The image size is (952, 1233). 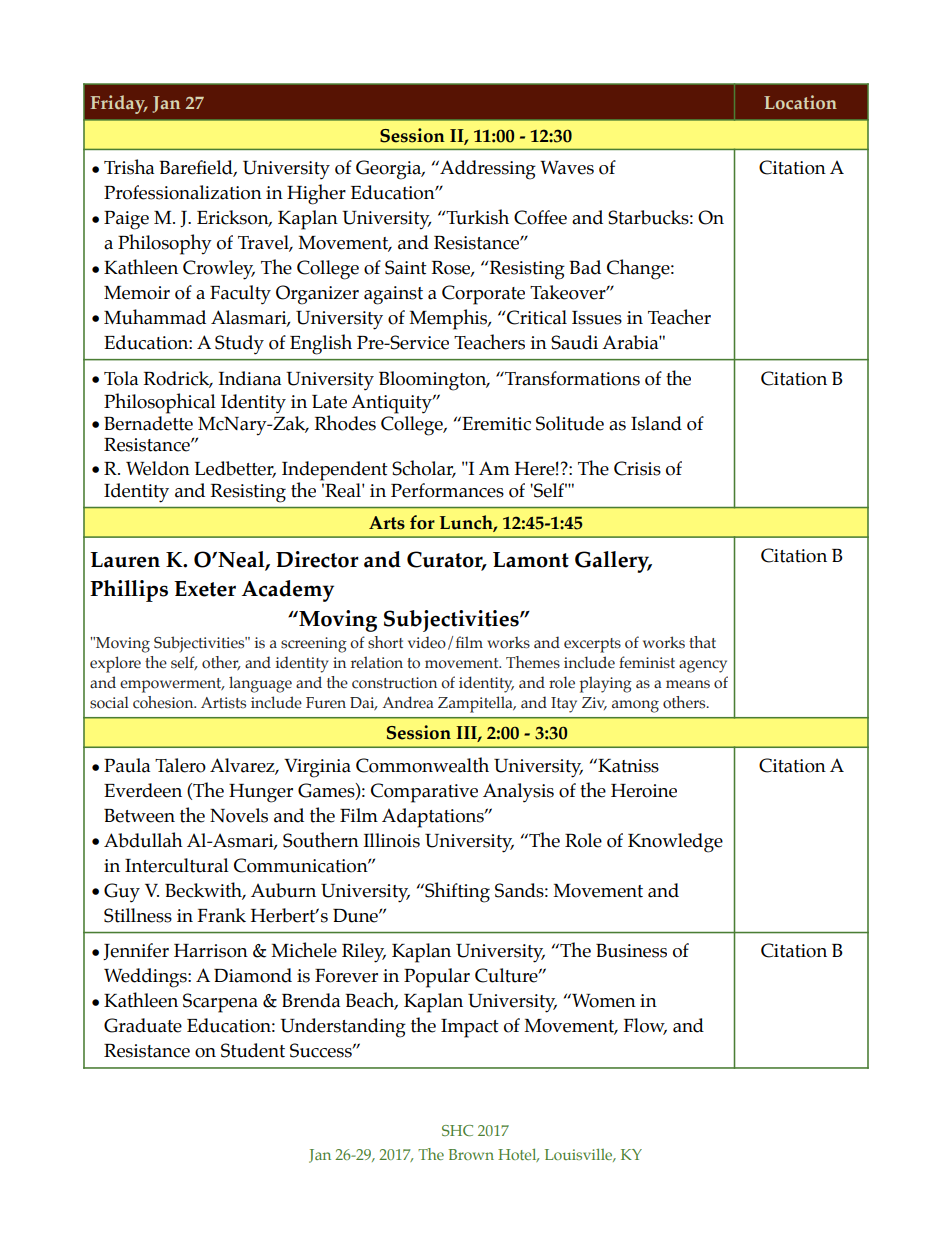 I want to click on Student, so click(x=253, y=1050).
